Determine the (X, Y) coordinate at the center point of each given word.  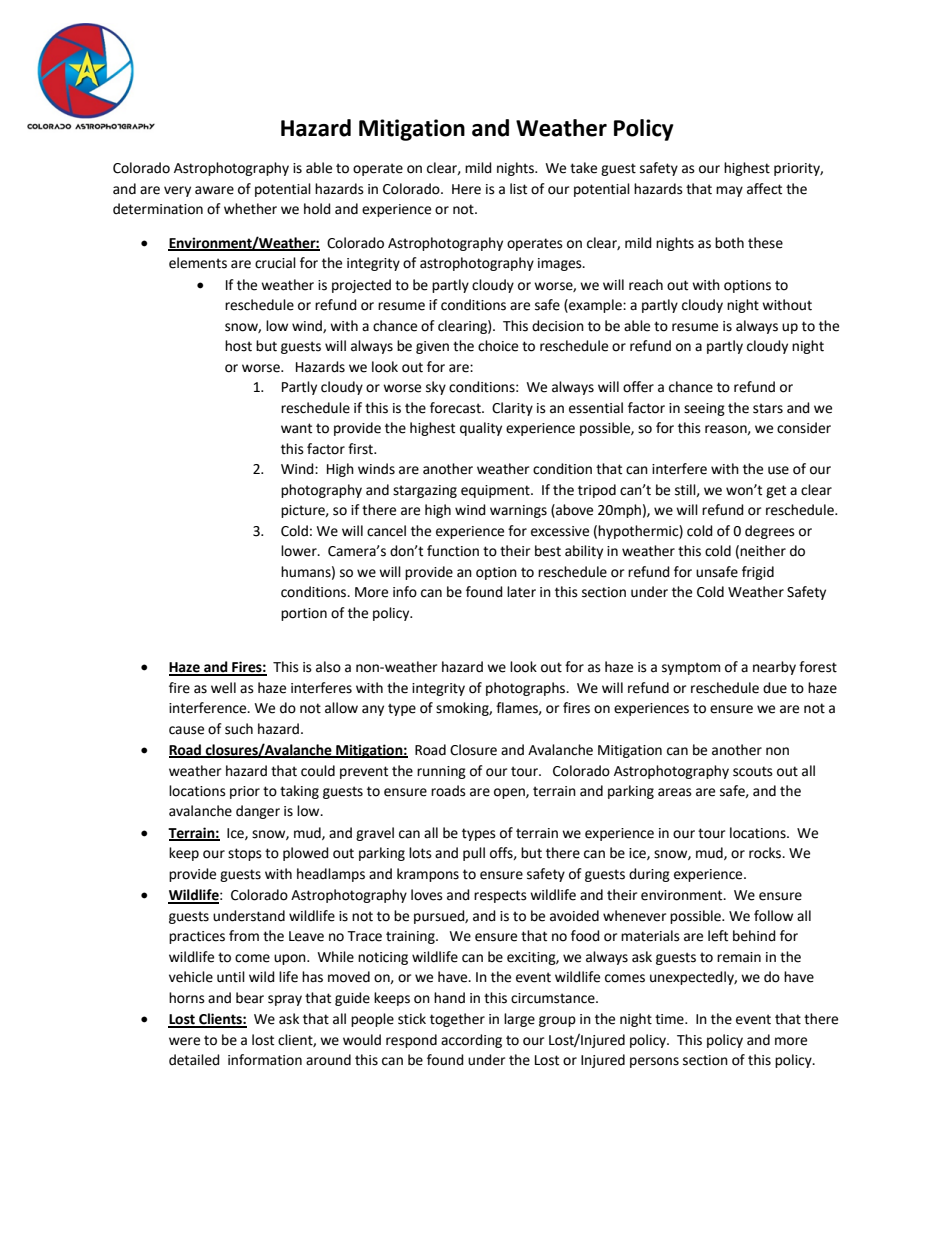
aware (214, 190)
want (296, 428)
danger (258, 812)
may (729, 191)
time (670, 1019)
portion (304, 614)
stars (768, 408)
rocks (766, 853)
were (184, 1041)
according (471, 1041)
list (518, 189)
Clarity (512, 409)
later (521, 592)
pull (474, 854)
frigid (758, 573)
